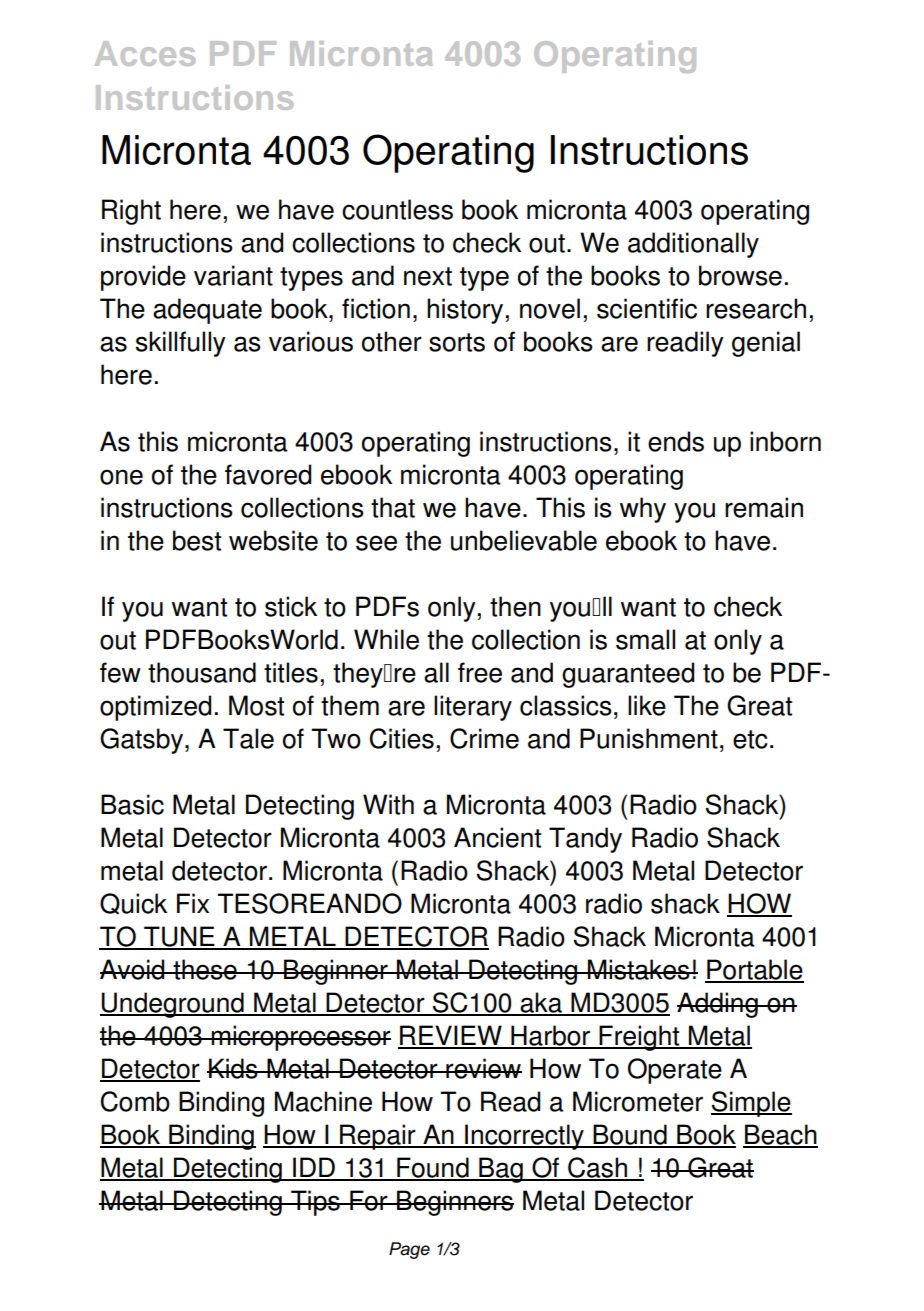  What do you see at coordinates (145, 53) in the document?
I see `Acces` at bounding box center [145, 53].
